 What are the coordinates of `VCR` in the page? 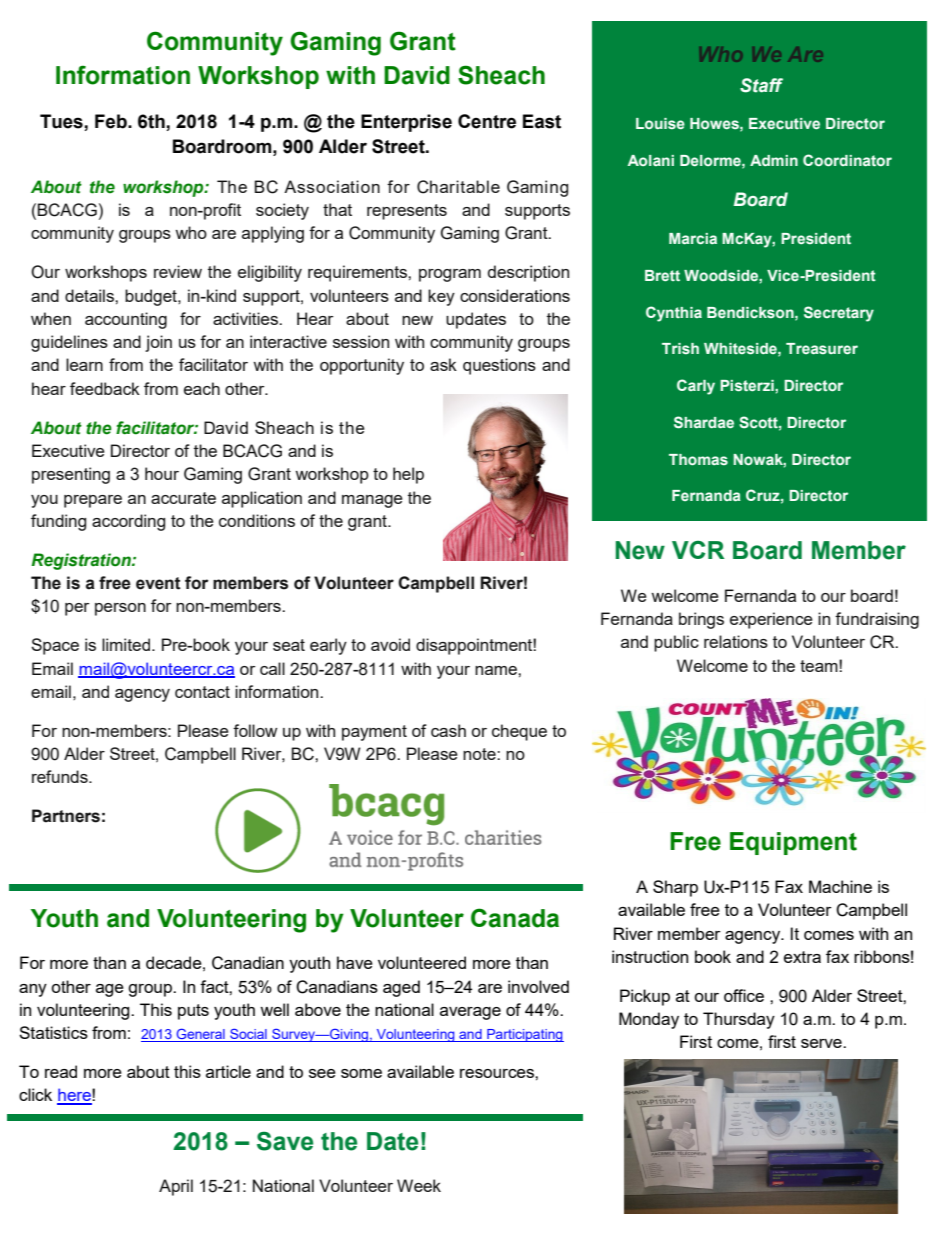 It's located at (698, 550).
